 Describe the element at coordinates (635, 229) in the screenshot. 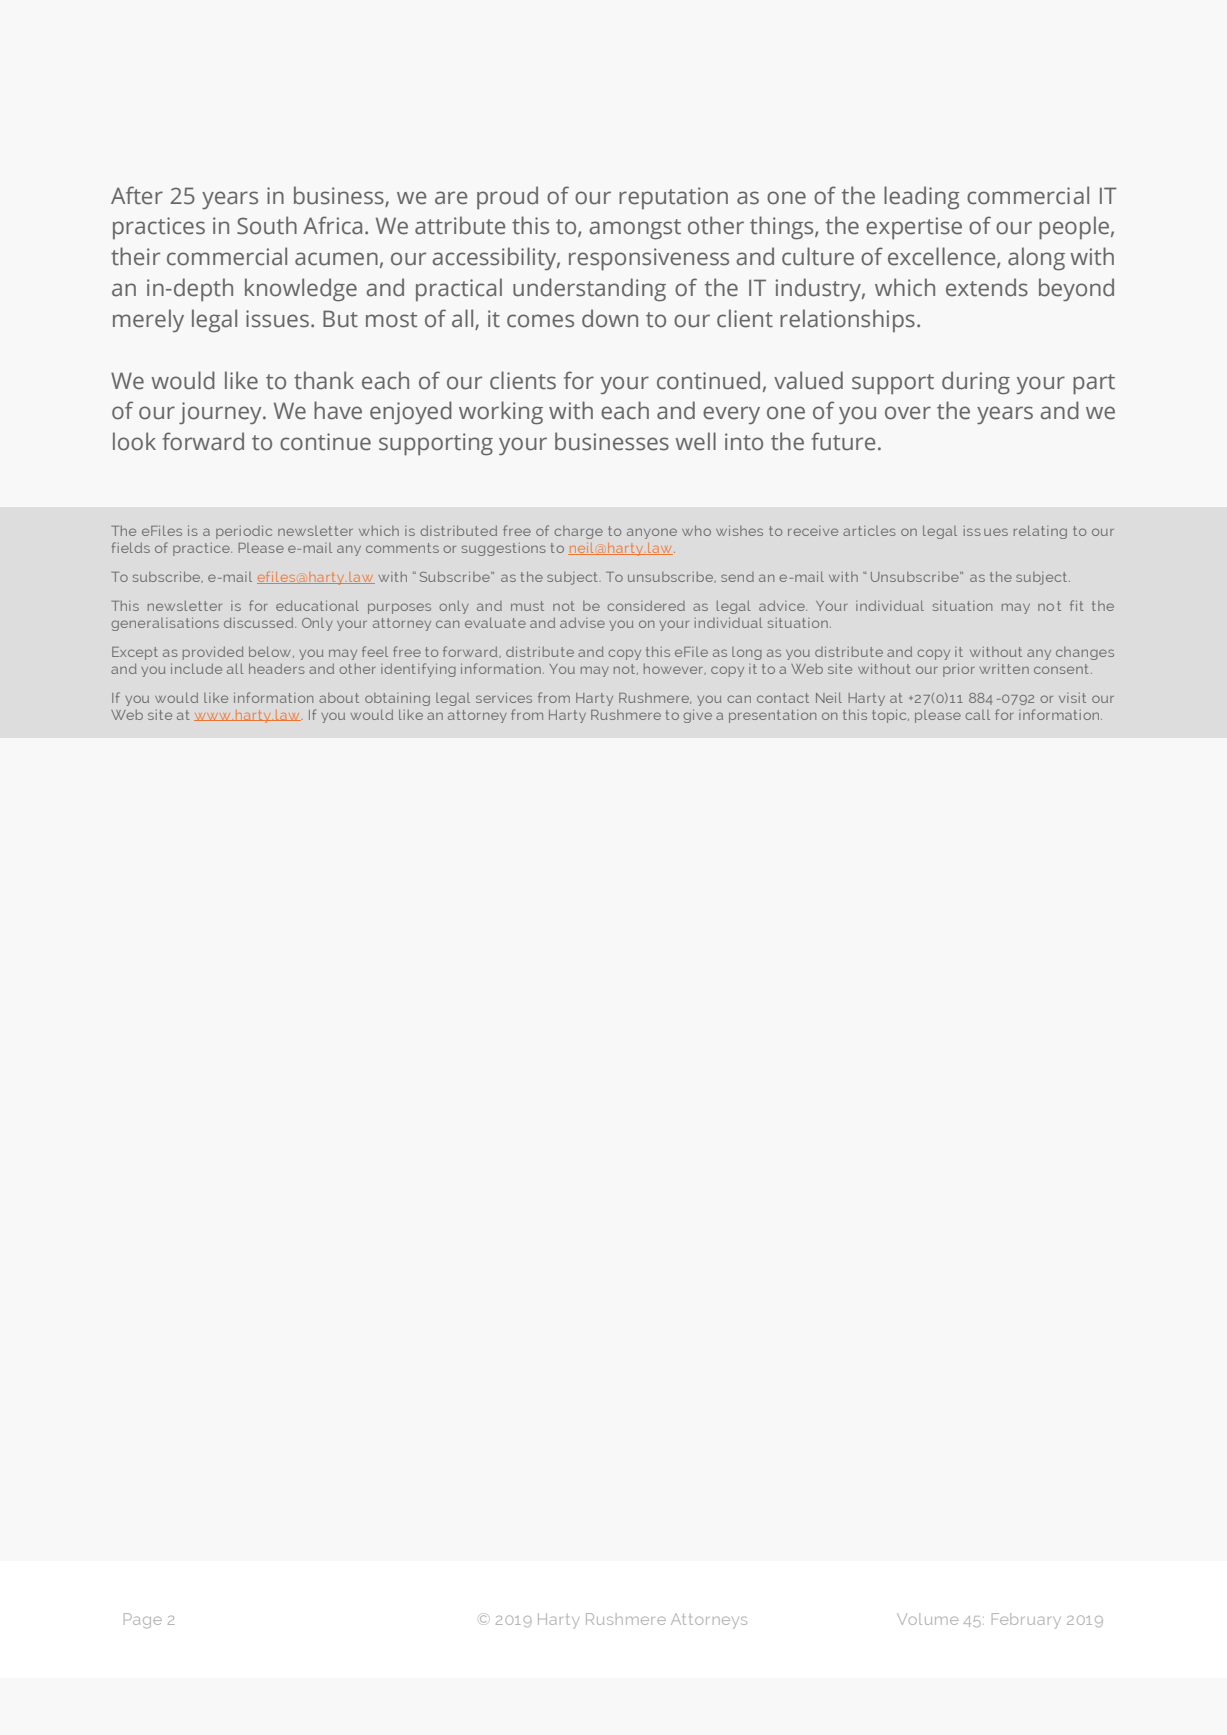

I see `amongst` at that location.
